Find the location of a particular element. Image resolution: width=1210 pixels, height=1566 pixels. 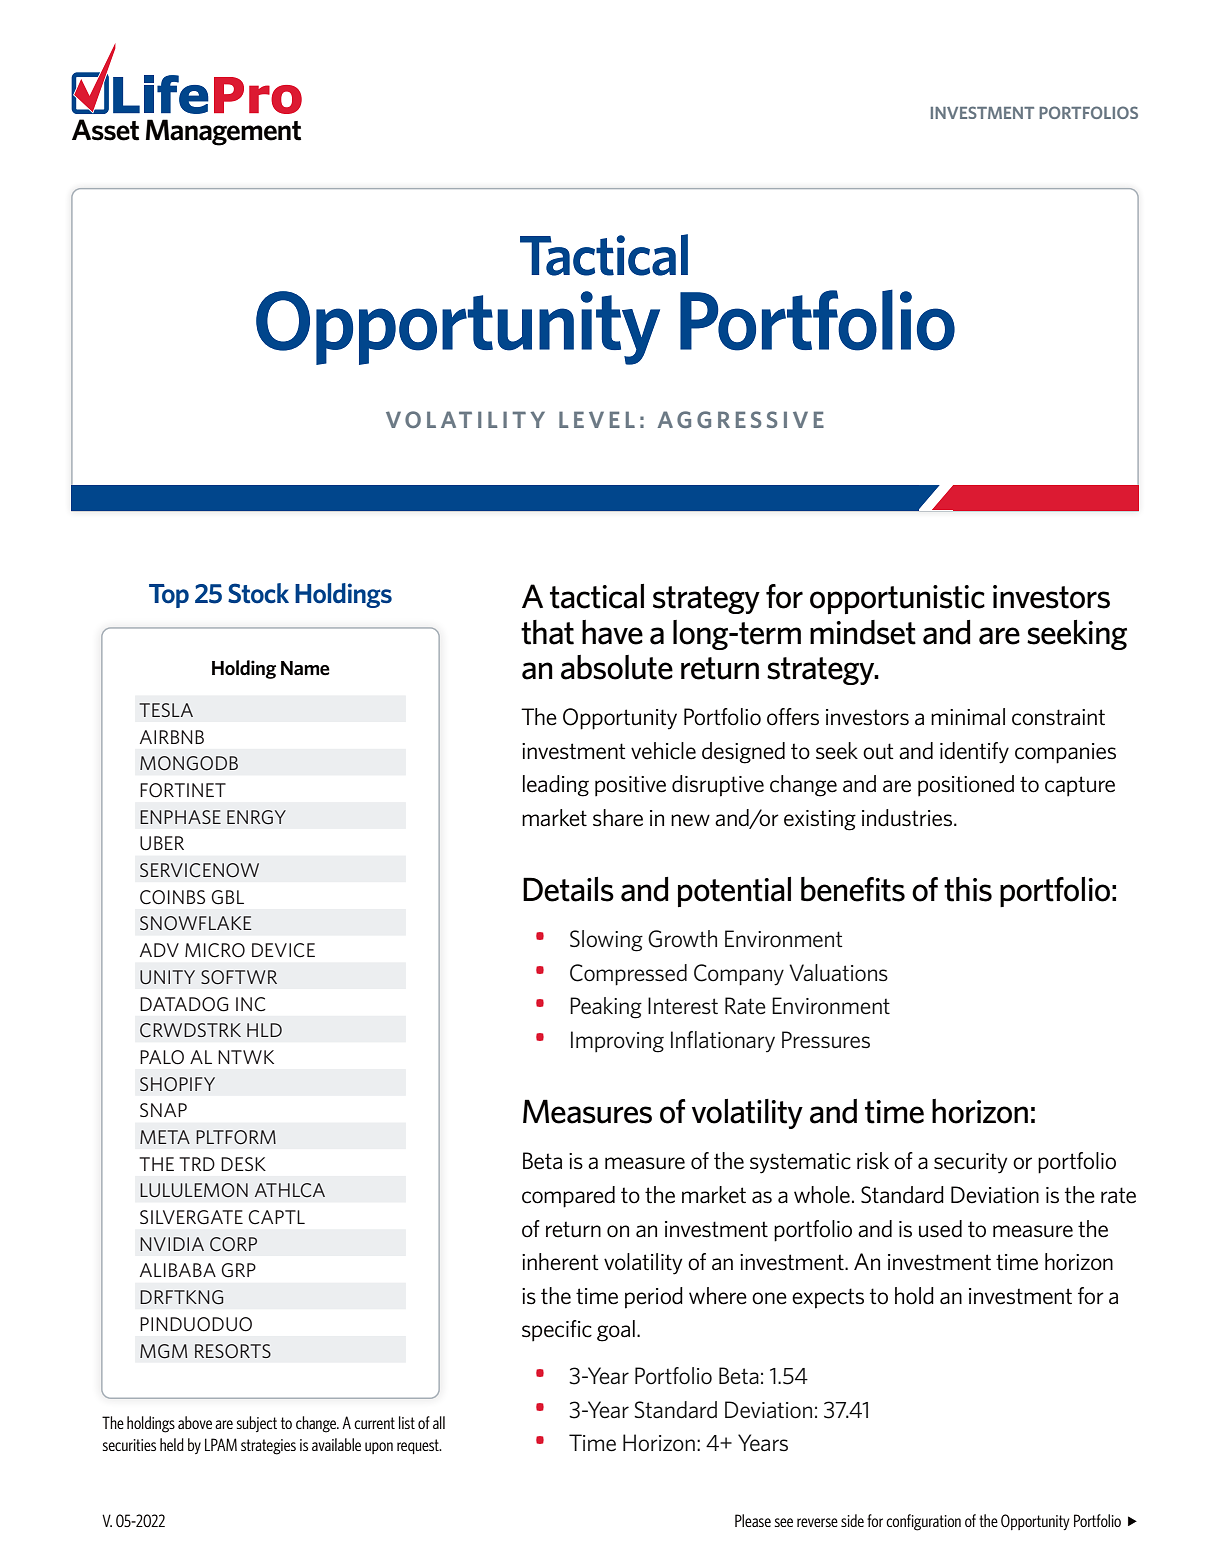

industries is located at coordinates (908, 818).
